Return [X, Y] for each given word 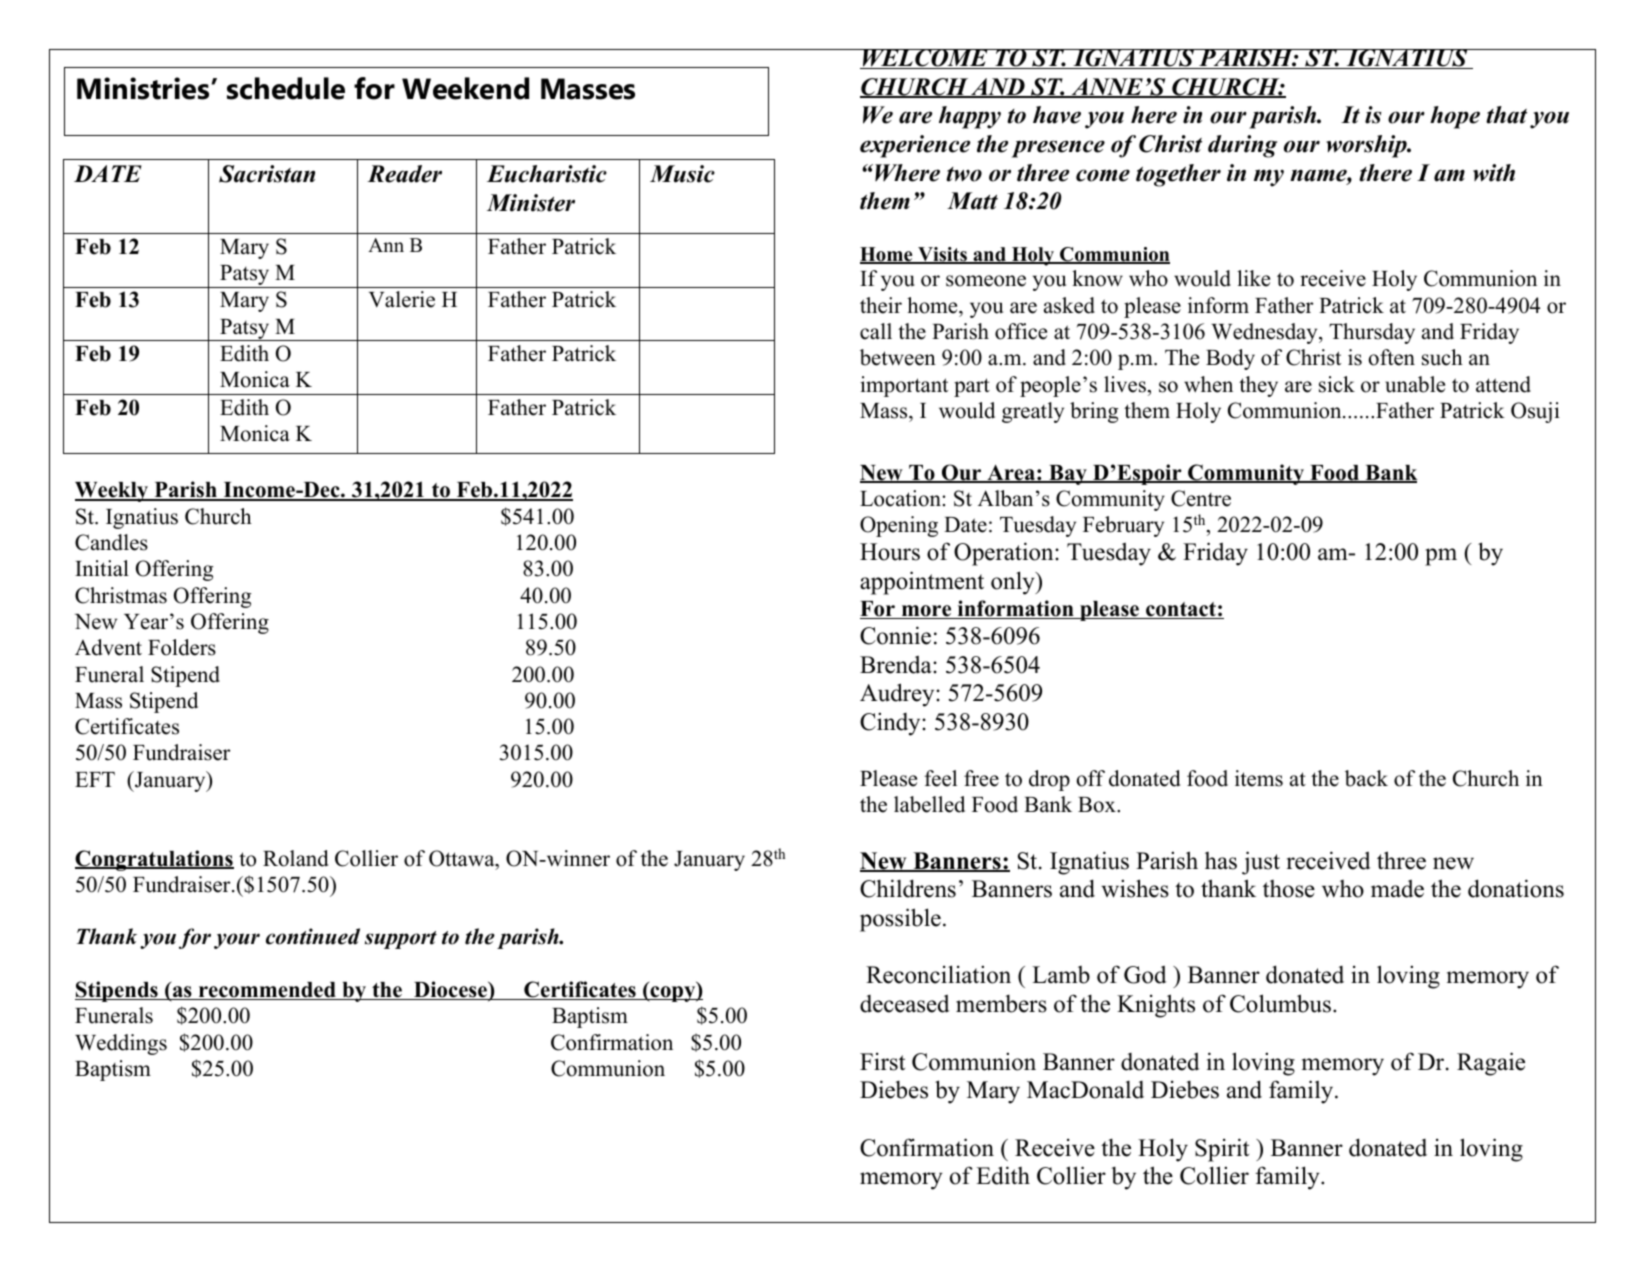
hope [1455, 117]
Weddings [121, 1044]
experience [915, 146]
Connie [895, 635]
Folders [182, 647]
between [898, 357]
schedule [286, 88]
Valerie [402, 299]
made [1397, 888]
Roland [295, 858]
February [1123, 526]
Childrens [908, 888]
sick [1337, 384]
